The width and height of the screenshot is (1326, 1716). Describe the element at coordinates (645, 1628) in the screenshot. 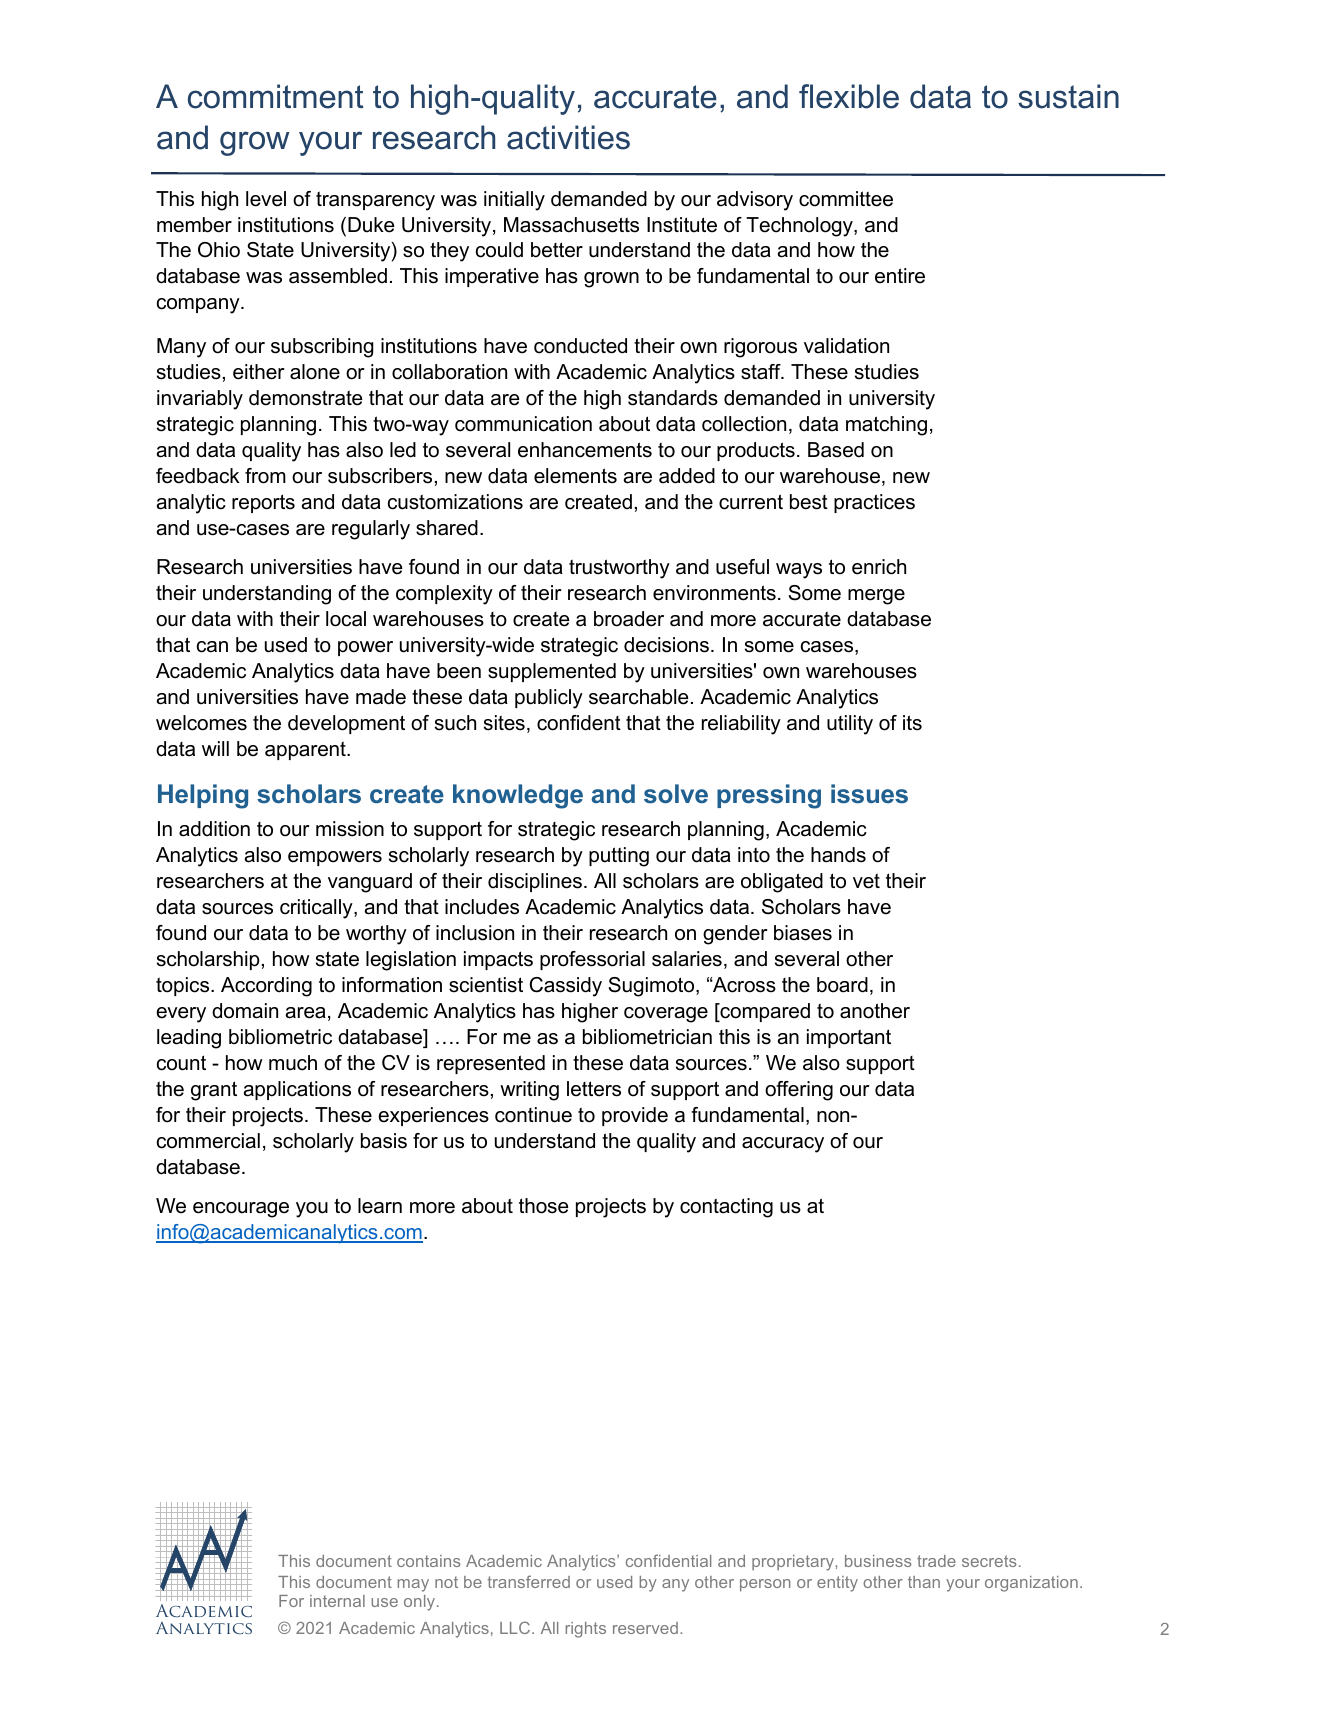

I see `reserved` at that location.
